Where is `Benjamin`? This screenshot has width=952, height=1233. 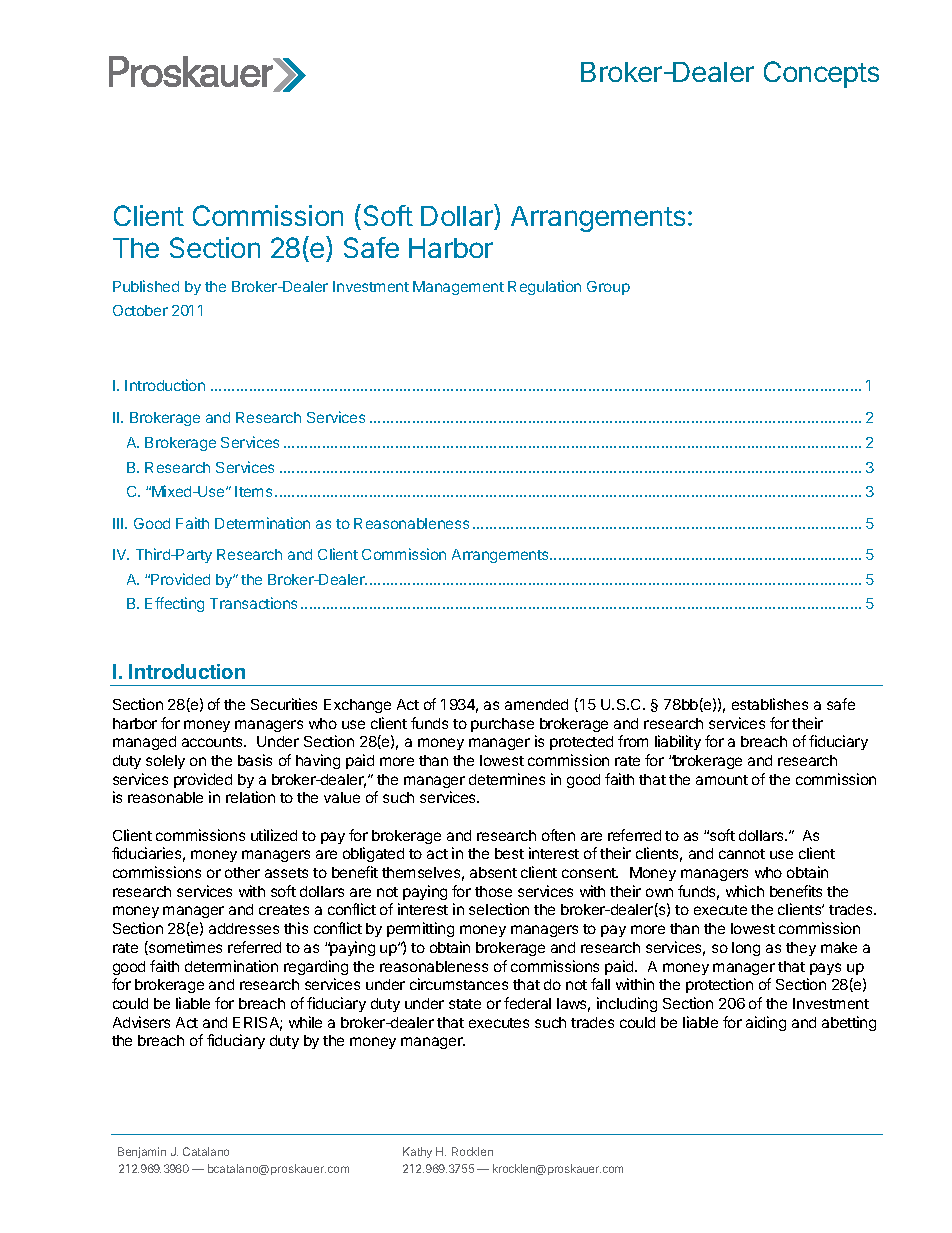 Benjamin is located at coordinates (142, 1152).
